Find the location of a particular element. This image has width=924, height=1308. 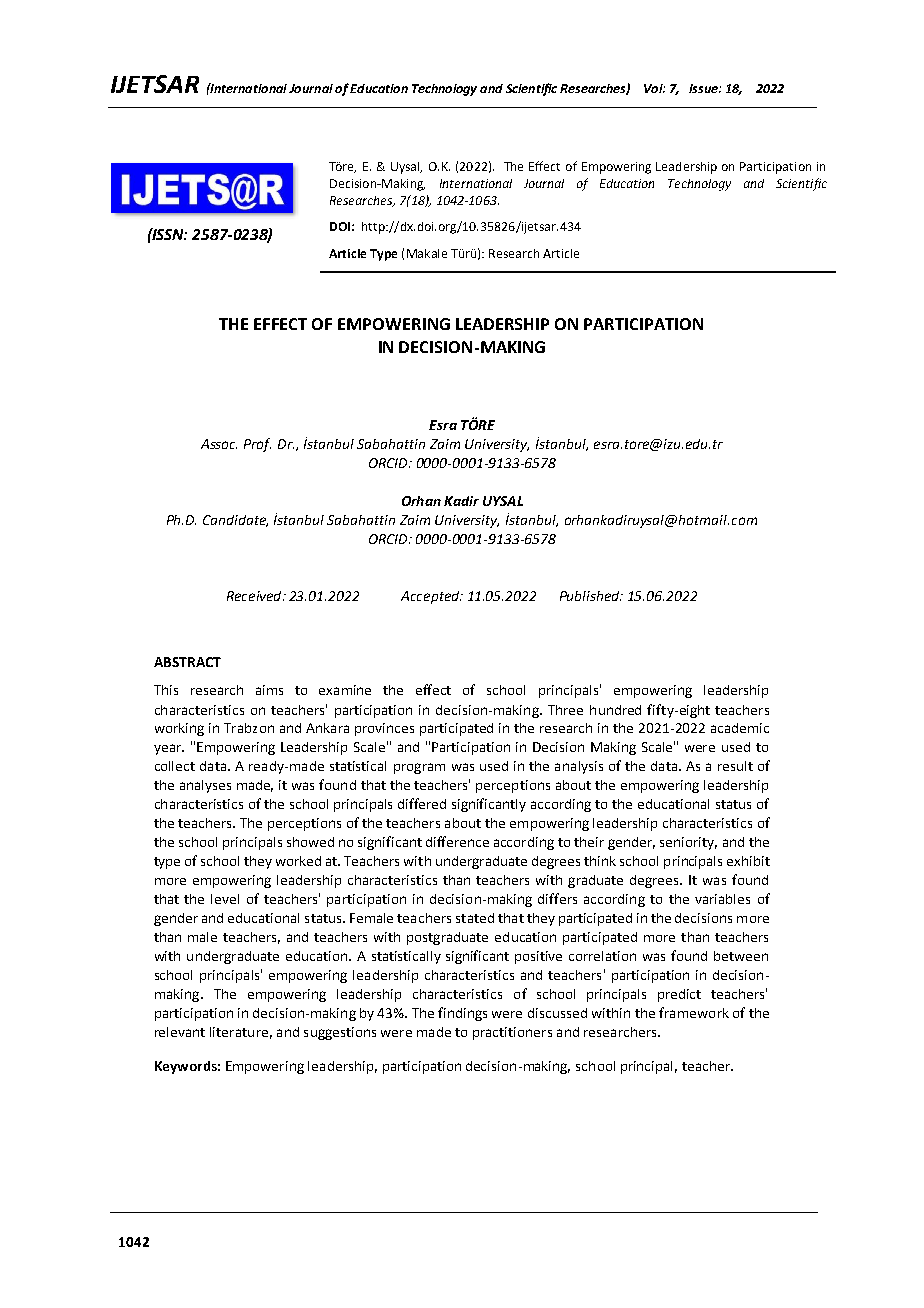

literature is located at coordinates (239, 1032).
